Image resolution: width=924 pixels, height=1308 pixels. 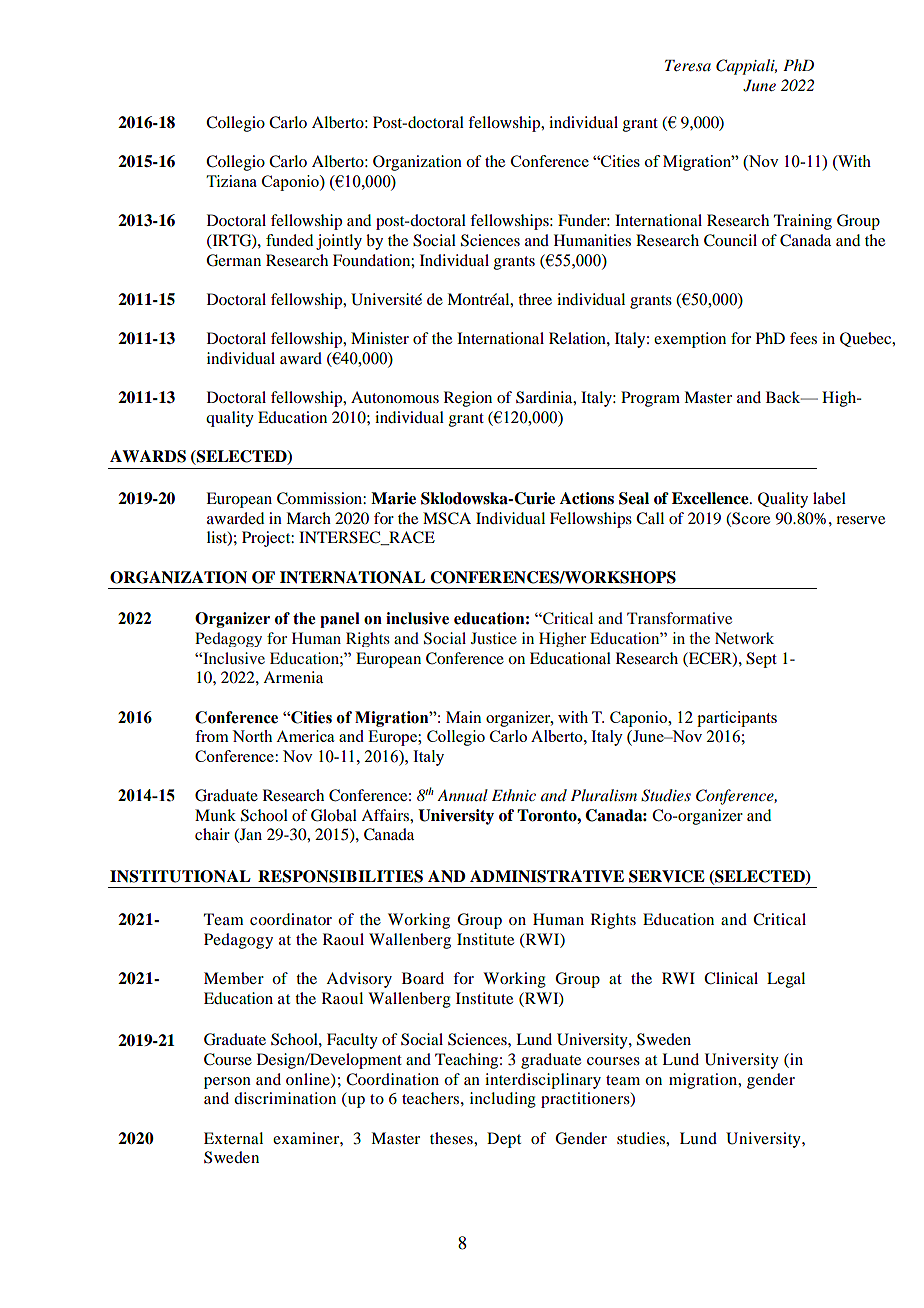 I want to click on Teresa, so click(x=688, y=65).
